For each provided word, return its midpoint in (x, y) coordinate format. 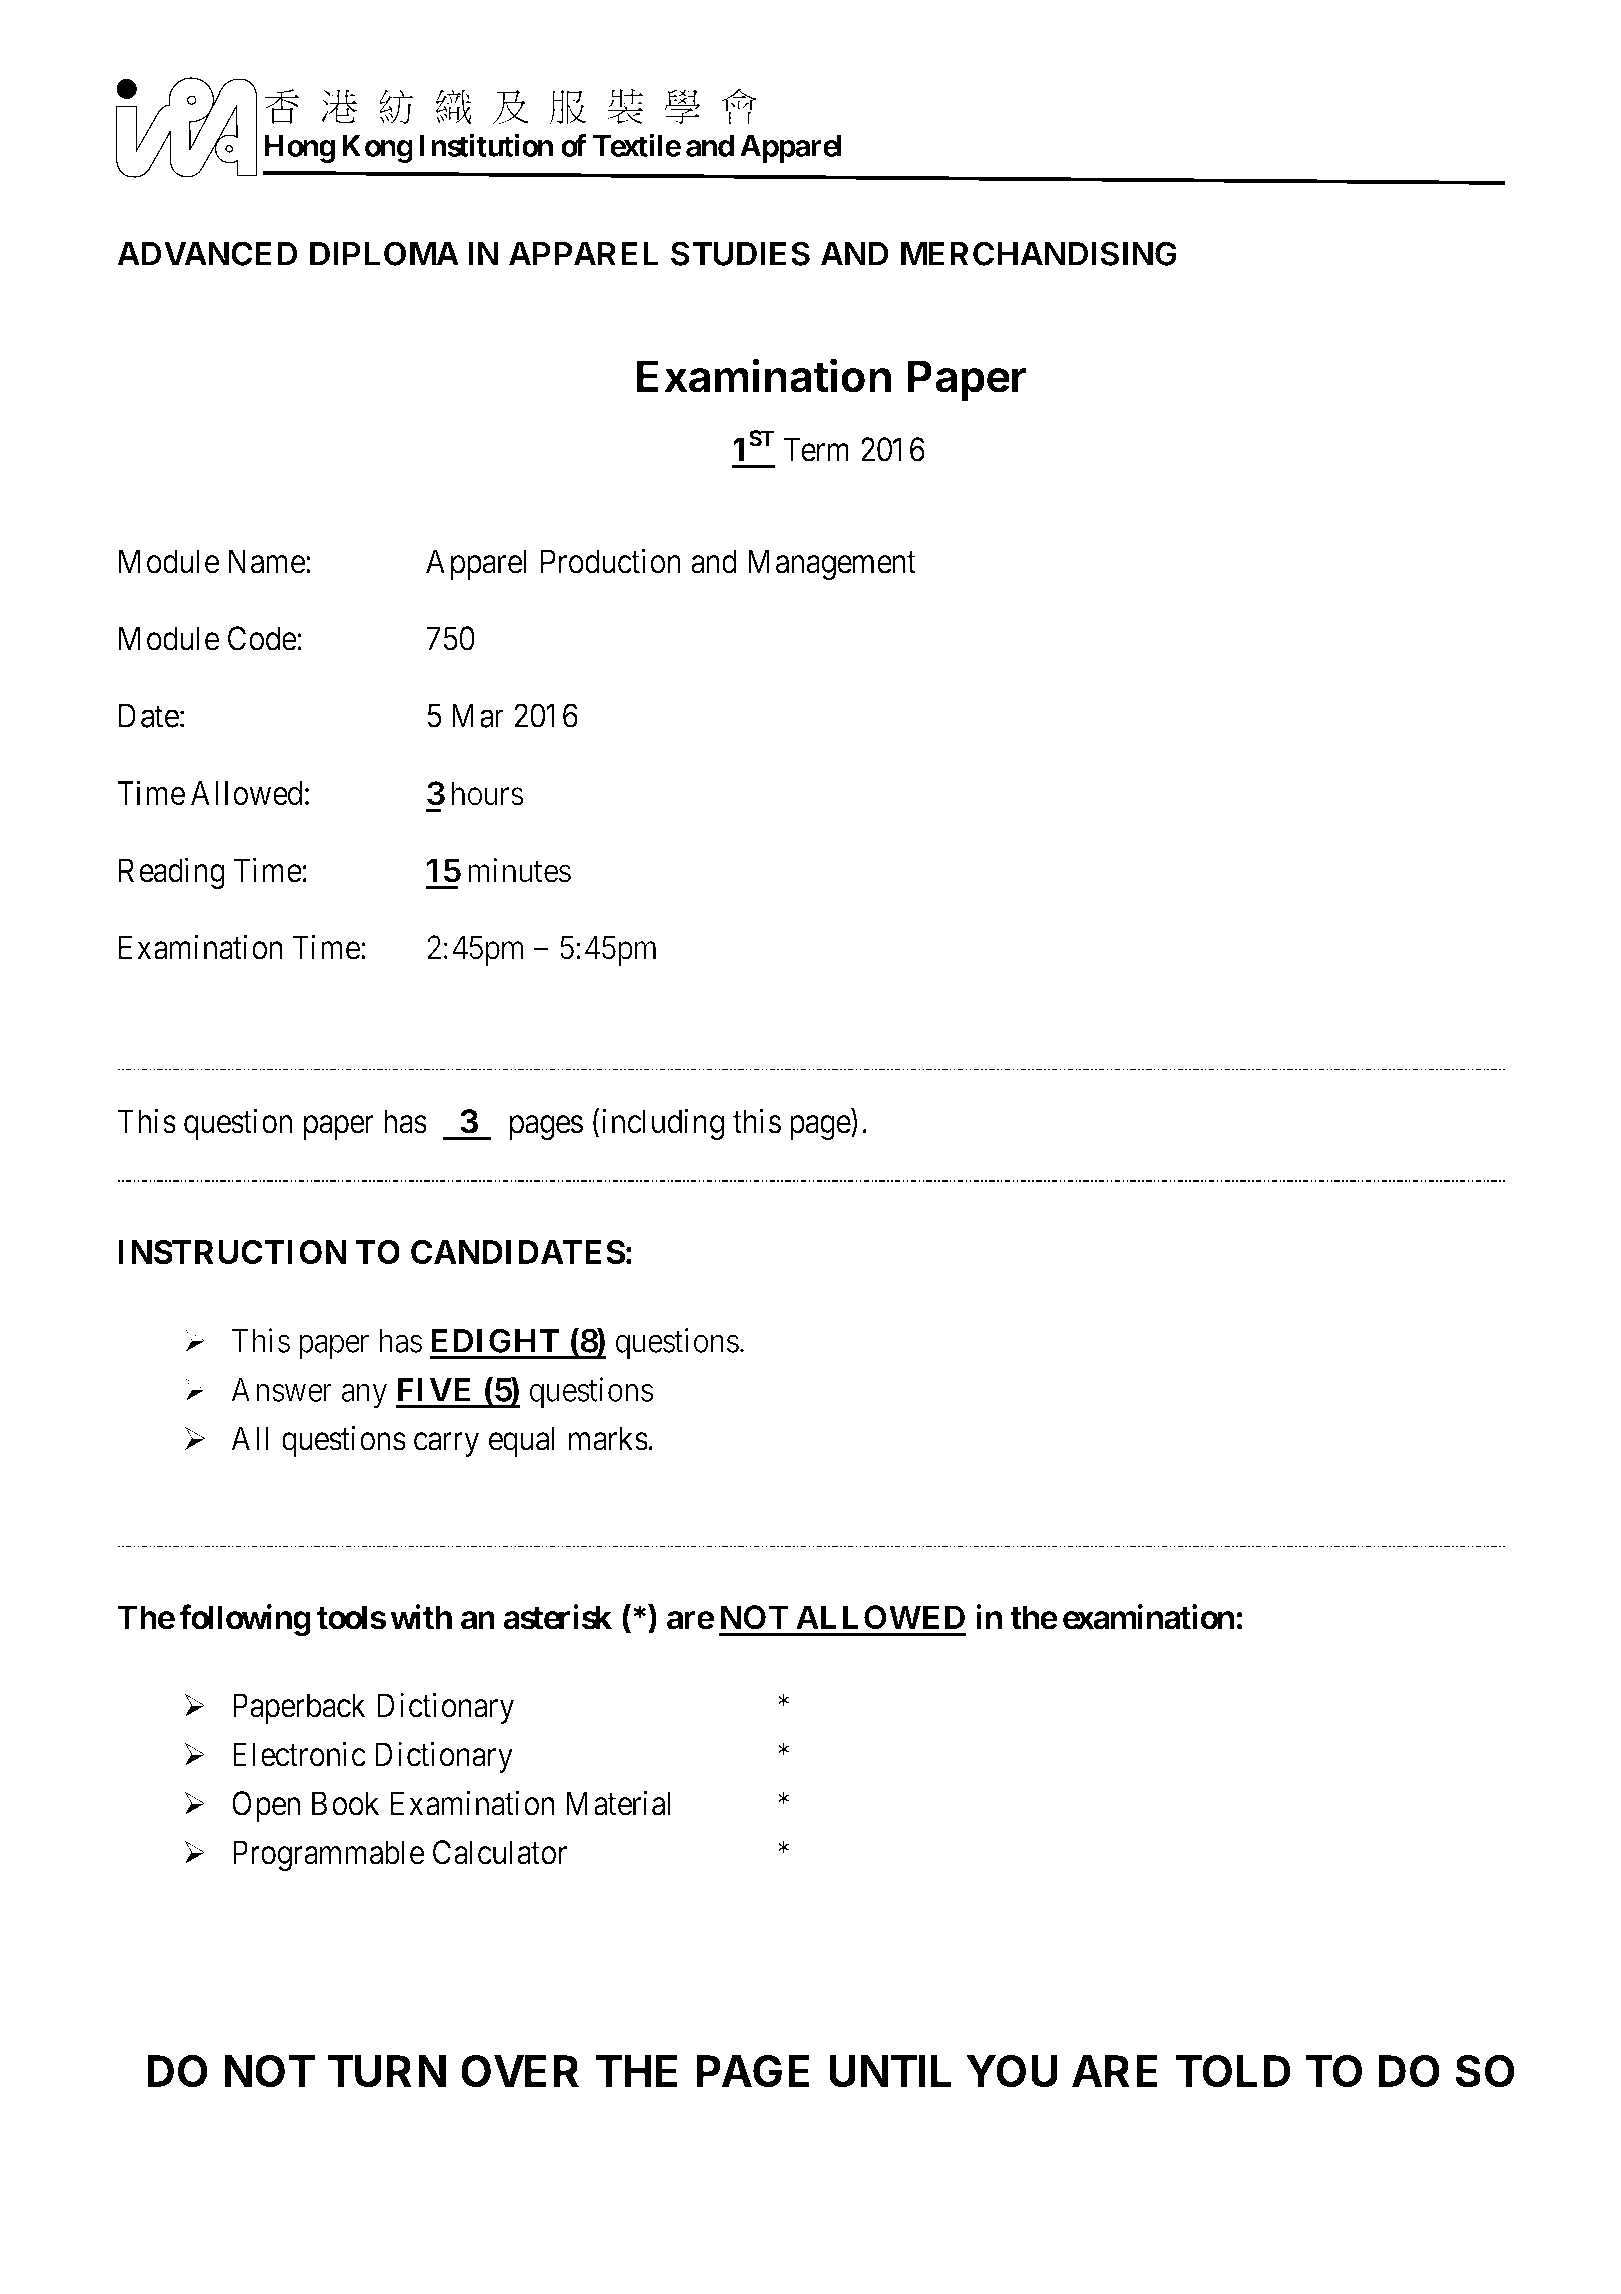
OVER (520, 2071)
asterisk (558, 1617)
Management (832, 564)
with (421, 1617)
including (663, 1124)
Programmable (328, 1855)
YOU (1012, 2071)
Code (262, 638)
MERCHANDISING (1039, 253)
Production (611, 561)
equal (521, 1441)
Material (618, 1803)
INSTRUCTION (232, 1252)
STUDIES (740, 253)
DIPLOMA (384, 253)
